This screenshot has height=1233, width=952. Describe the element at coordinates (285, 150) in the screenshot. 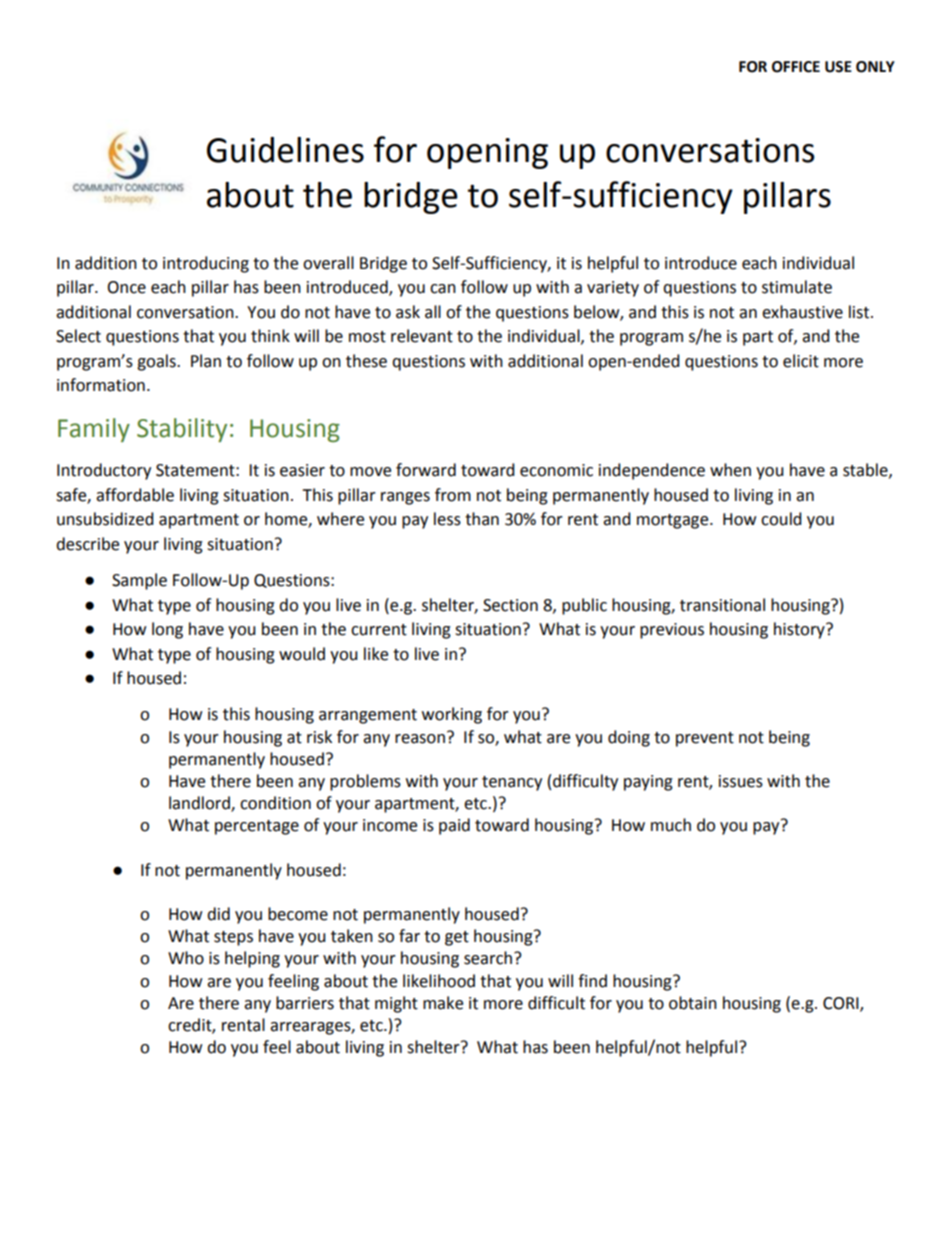

I see `Guidelines` at that location.
